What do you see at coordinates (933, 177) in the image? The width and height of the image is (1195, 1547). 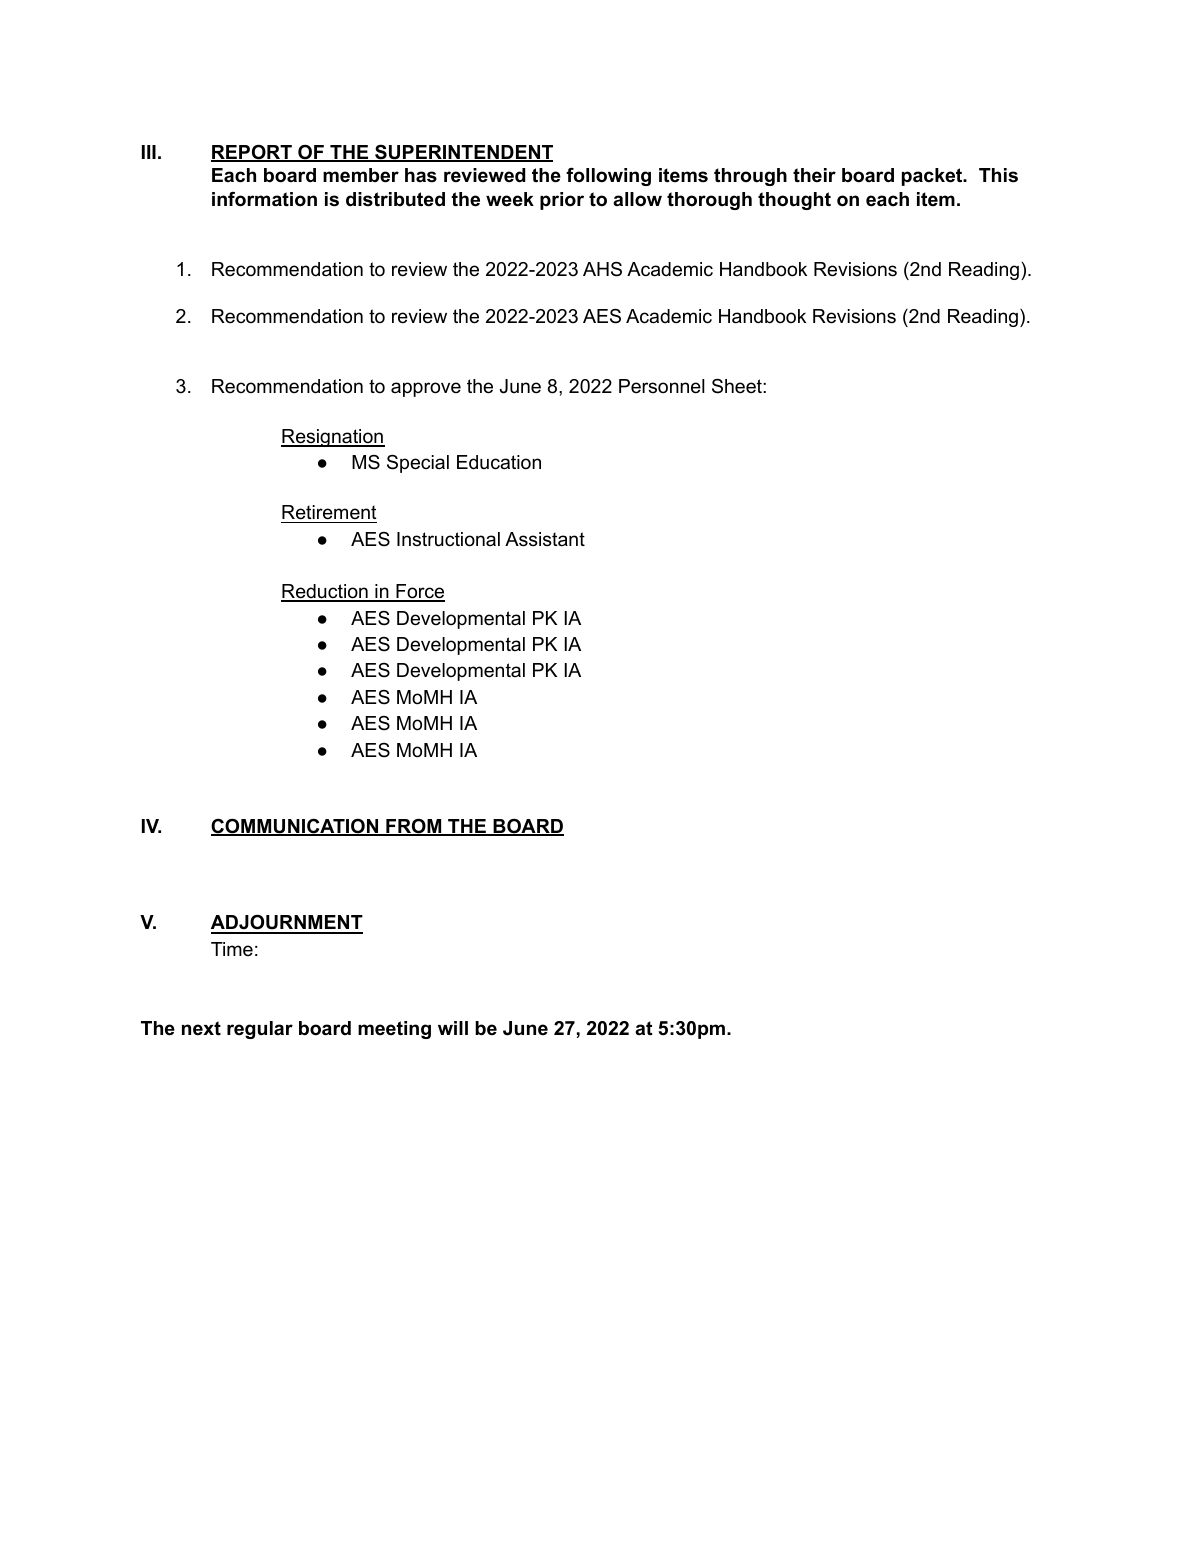 I see `packet` at bounding box center [933, 177].
